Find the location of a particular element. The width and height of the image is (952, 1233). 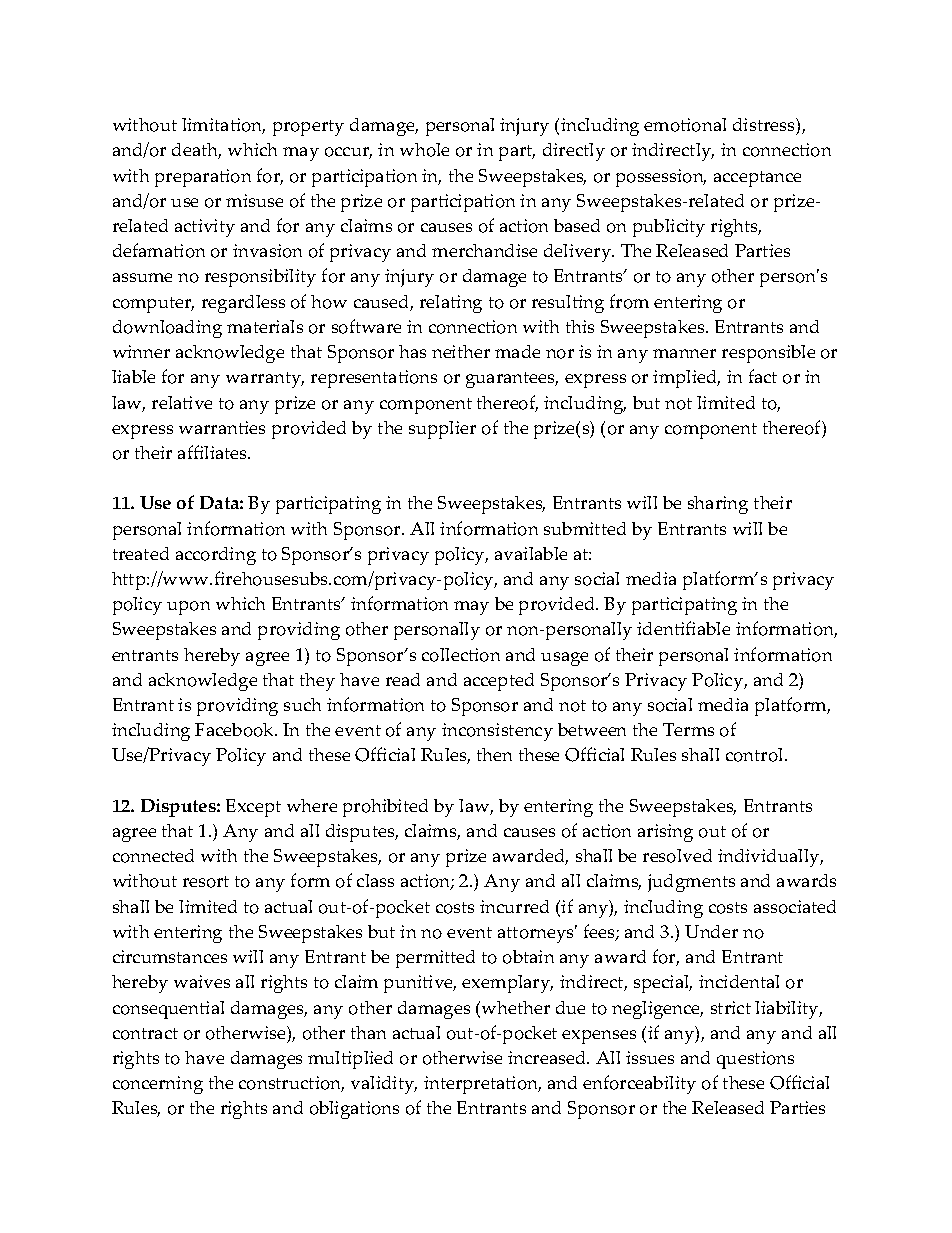

resolved is located at coordinates (677, 856).
